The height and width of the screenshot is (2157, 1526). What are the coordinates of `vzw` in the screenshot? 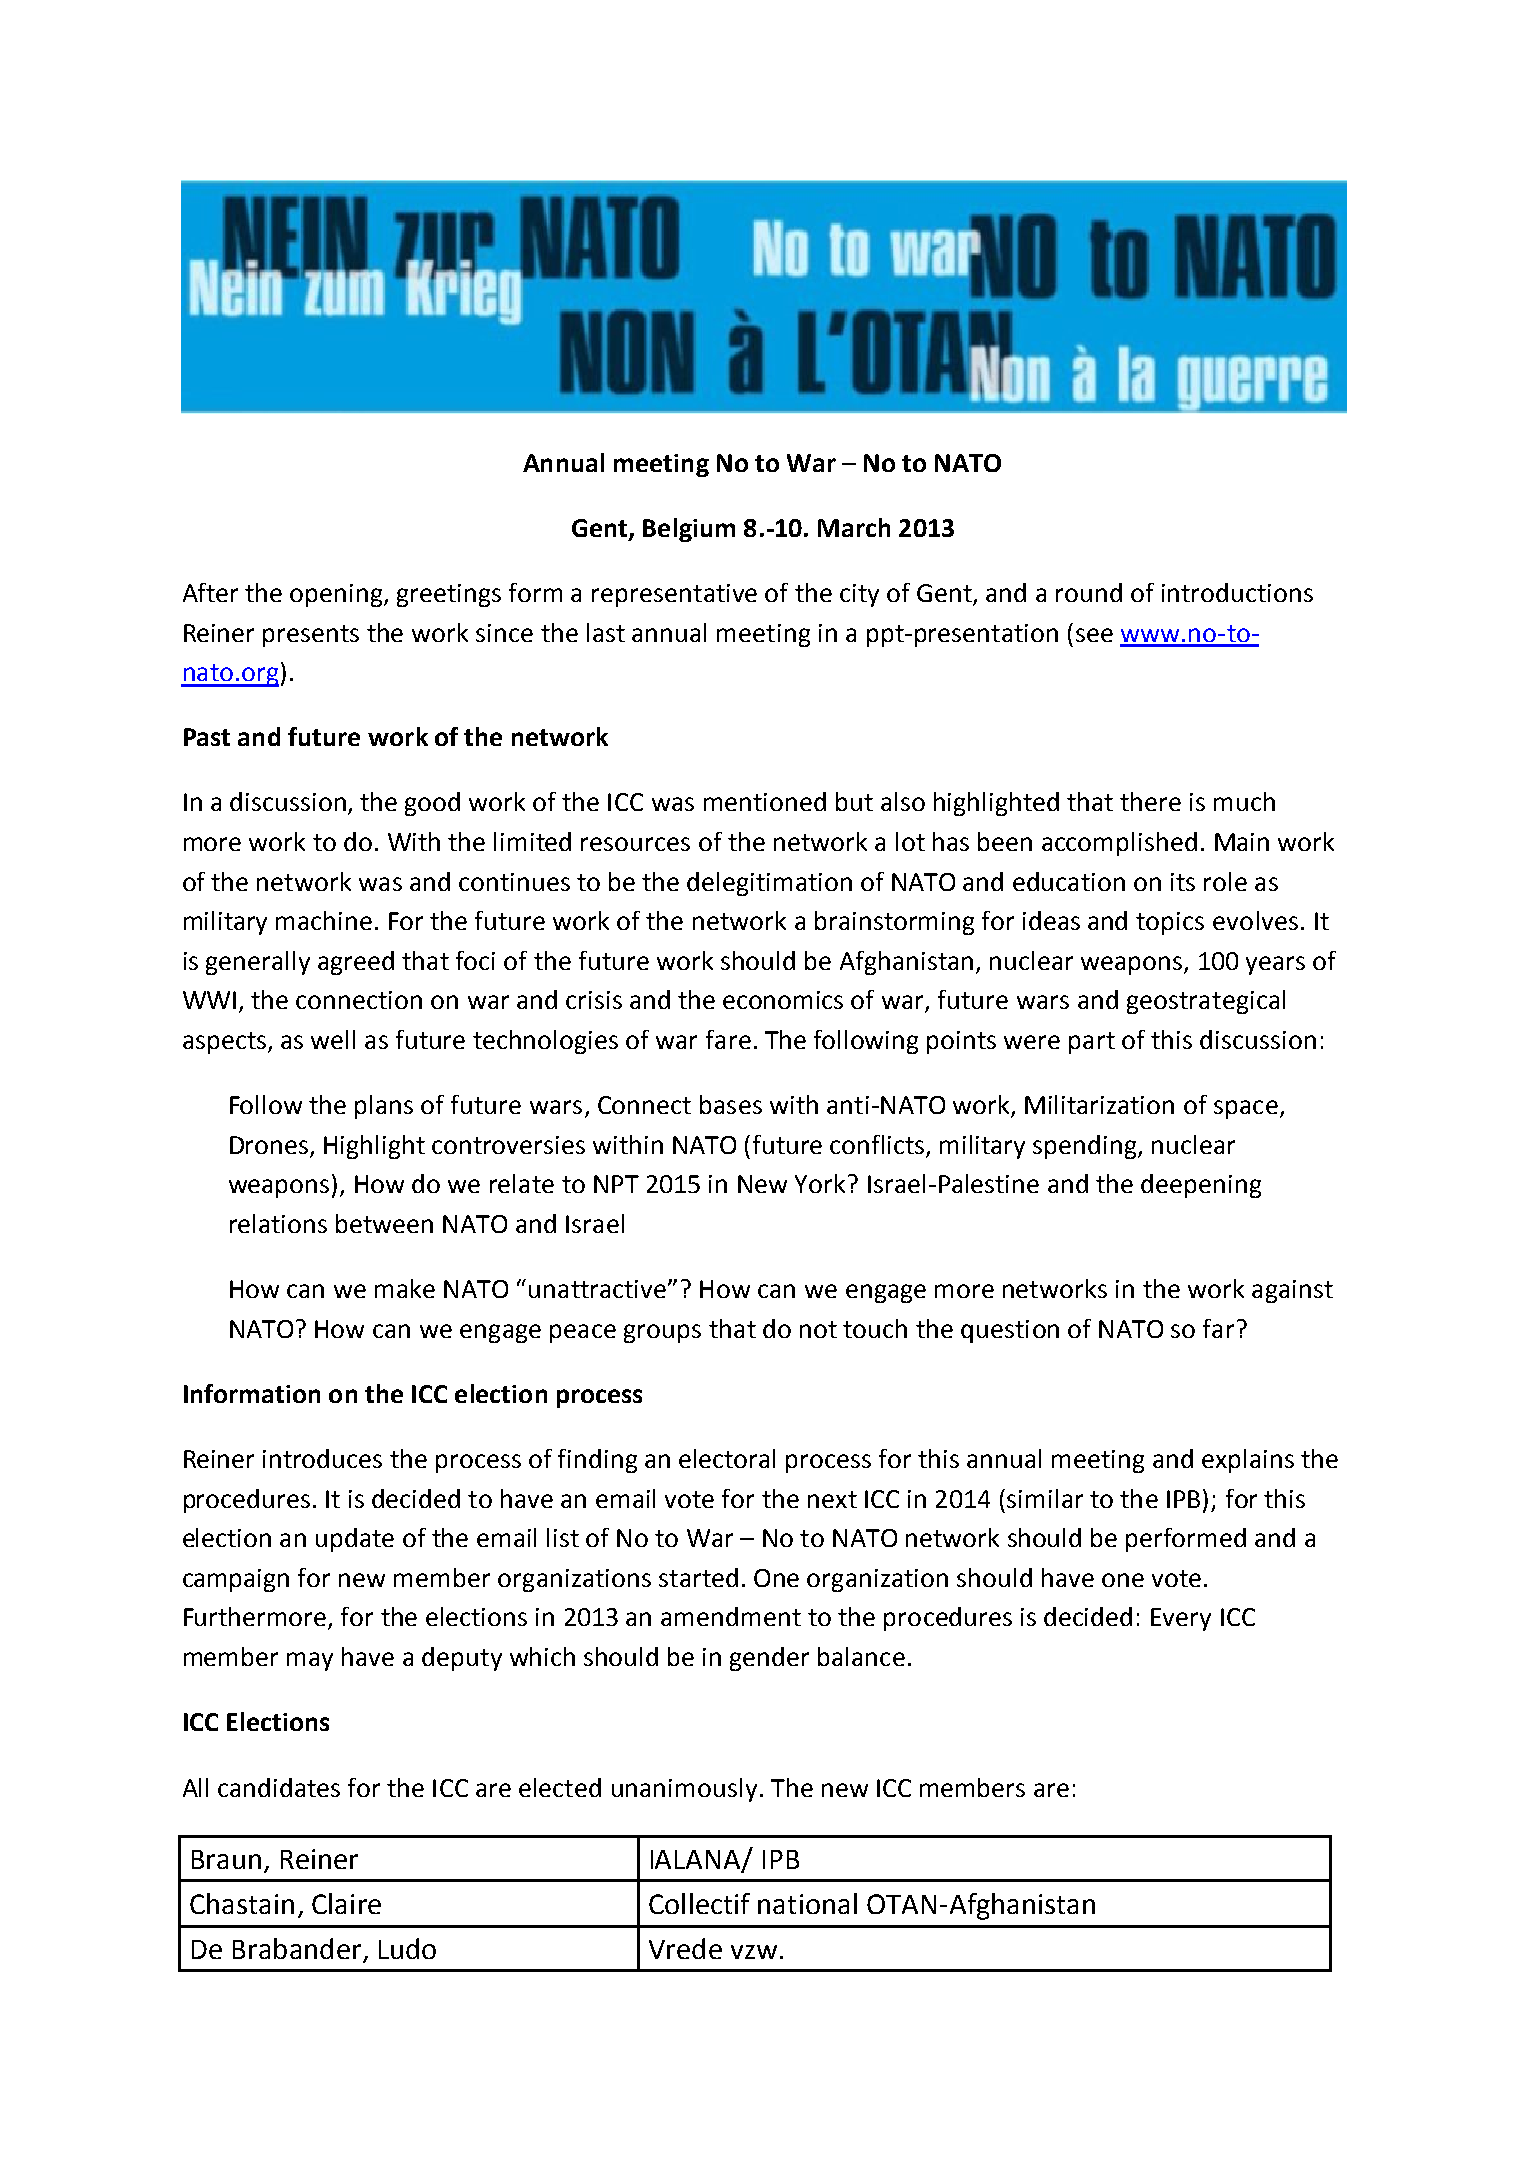 It's located at (754, 1952).
